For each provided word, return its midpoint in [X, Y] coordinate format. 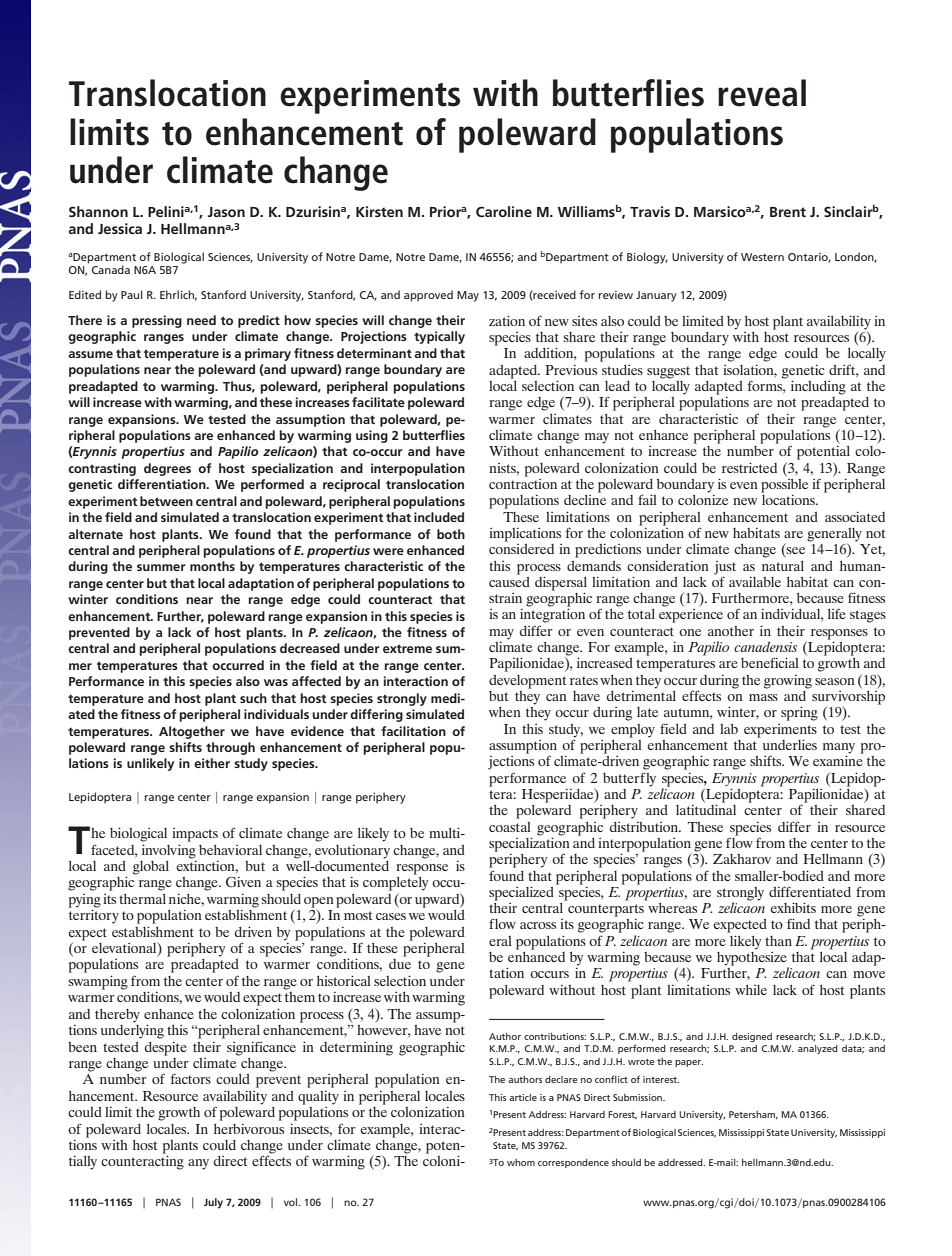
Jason [226, 212]
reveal [762, 93]
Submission [638, 1097]
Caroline [504, 211]
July [213, 1203]
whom [521, 1162]
